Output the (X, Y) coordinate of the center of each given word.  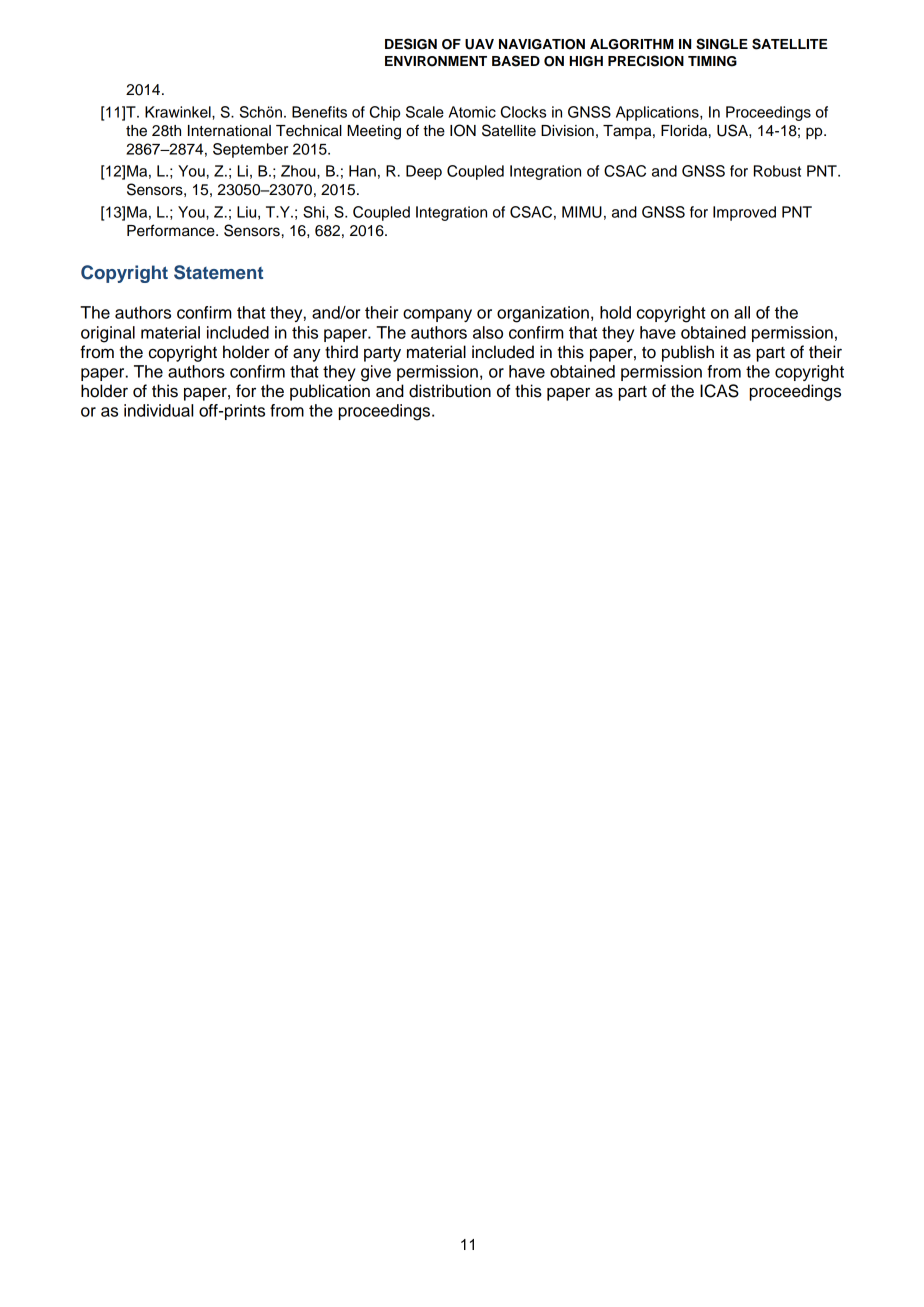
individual (158, 410)
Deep (424, 172)
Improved (744, 213)
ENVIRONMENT (436, 61)
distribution (450, 391)
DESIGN (411, 44)
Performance (172, 230)
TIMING (712, 61)
